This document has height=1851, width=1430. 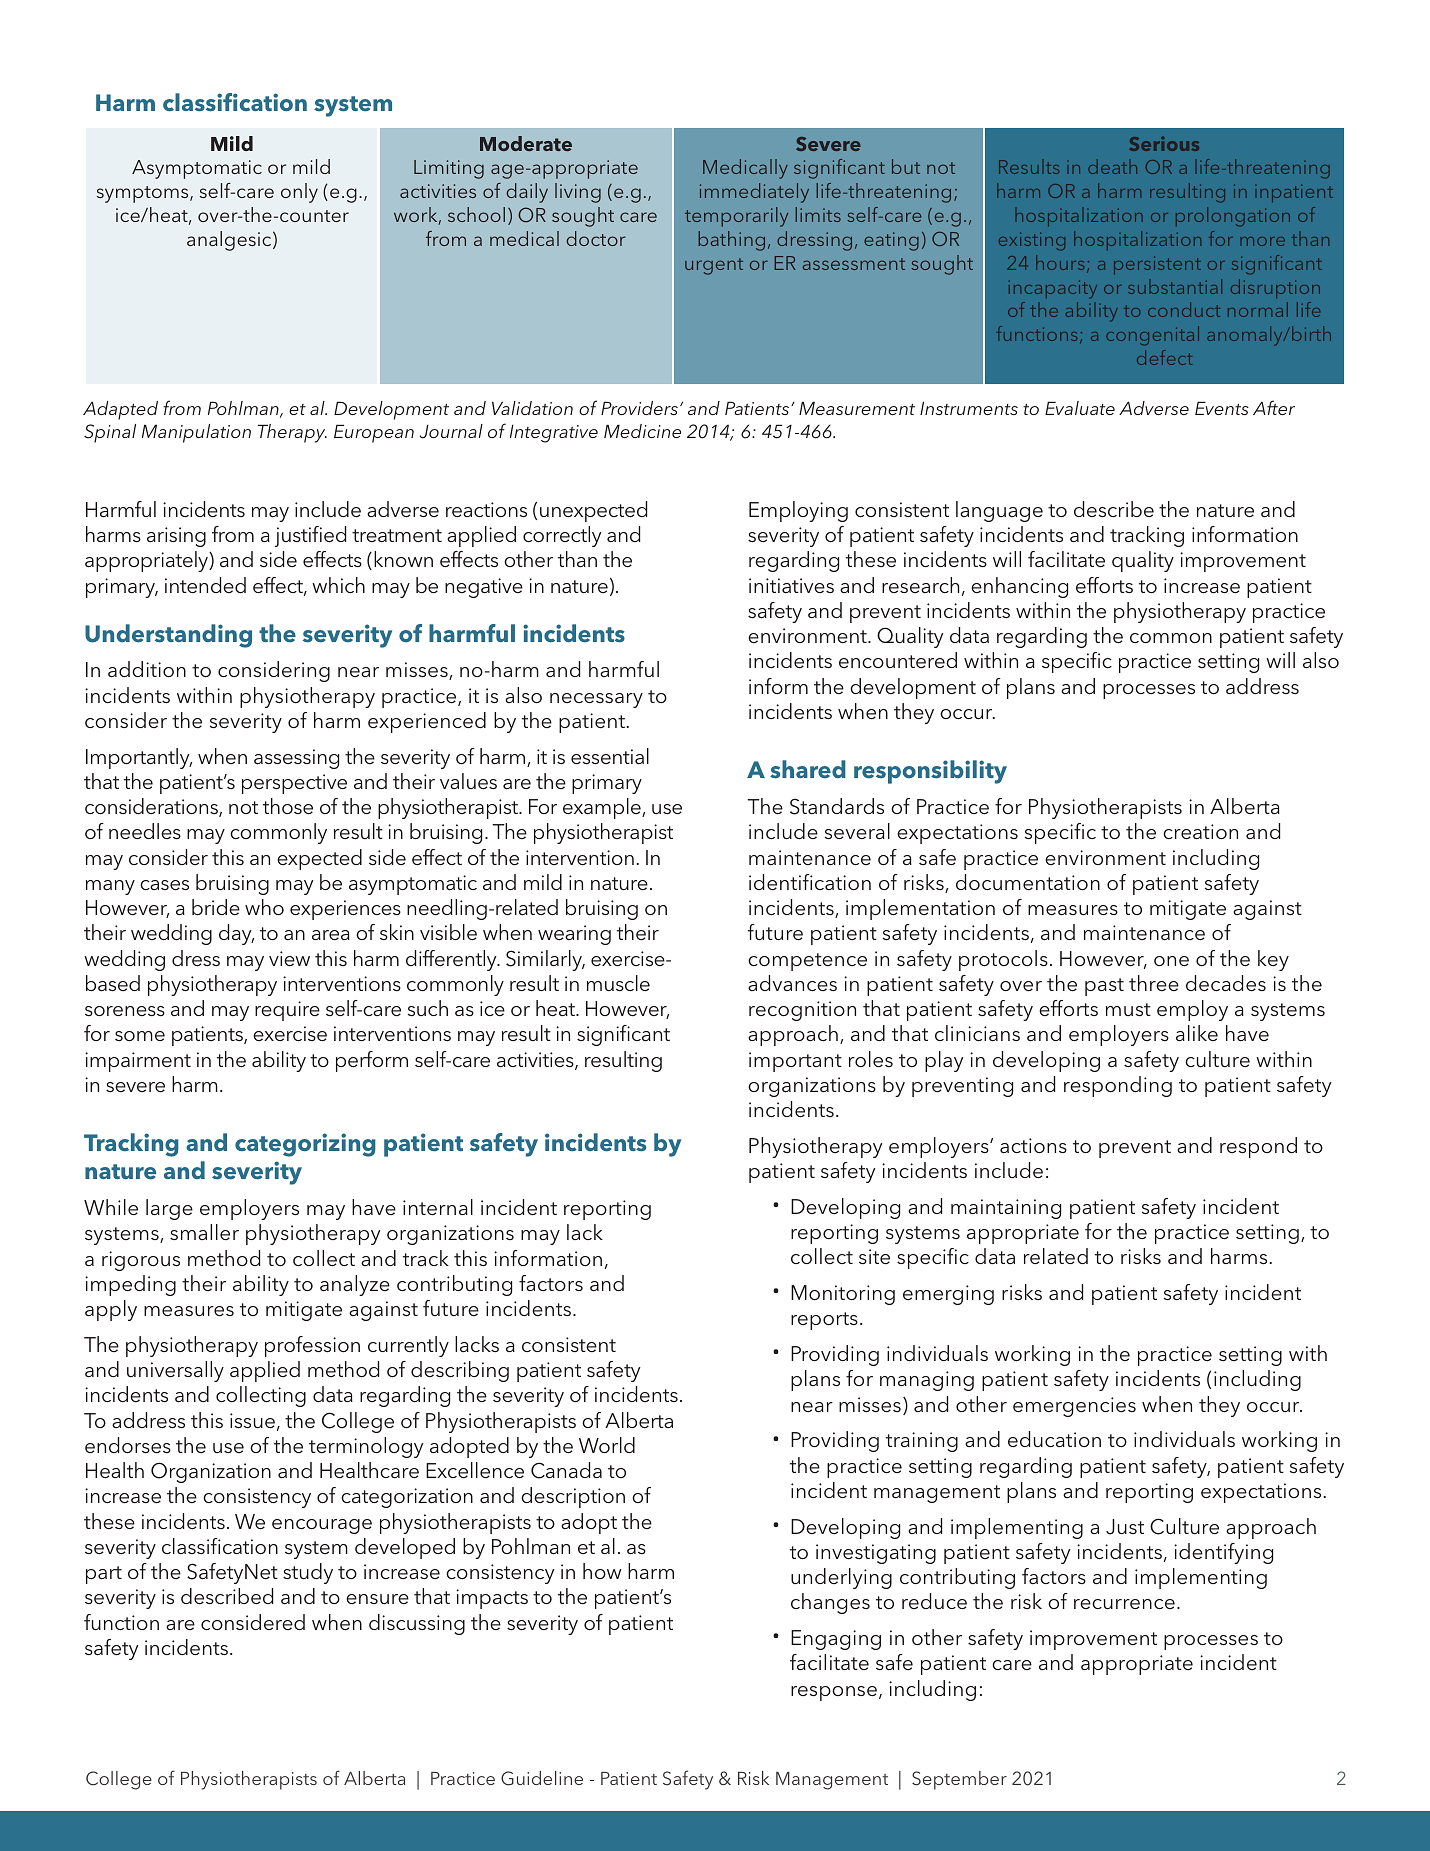 What do you see at coordinates (417, 1624) in the document?
I see `discussing` at bounding box center [417, 1624].
